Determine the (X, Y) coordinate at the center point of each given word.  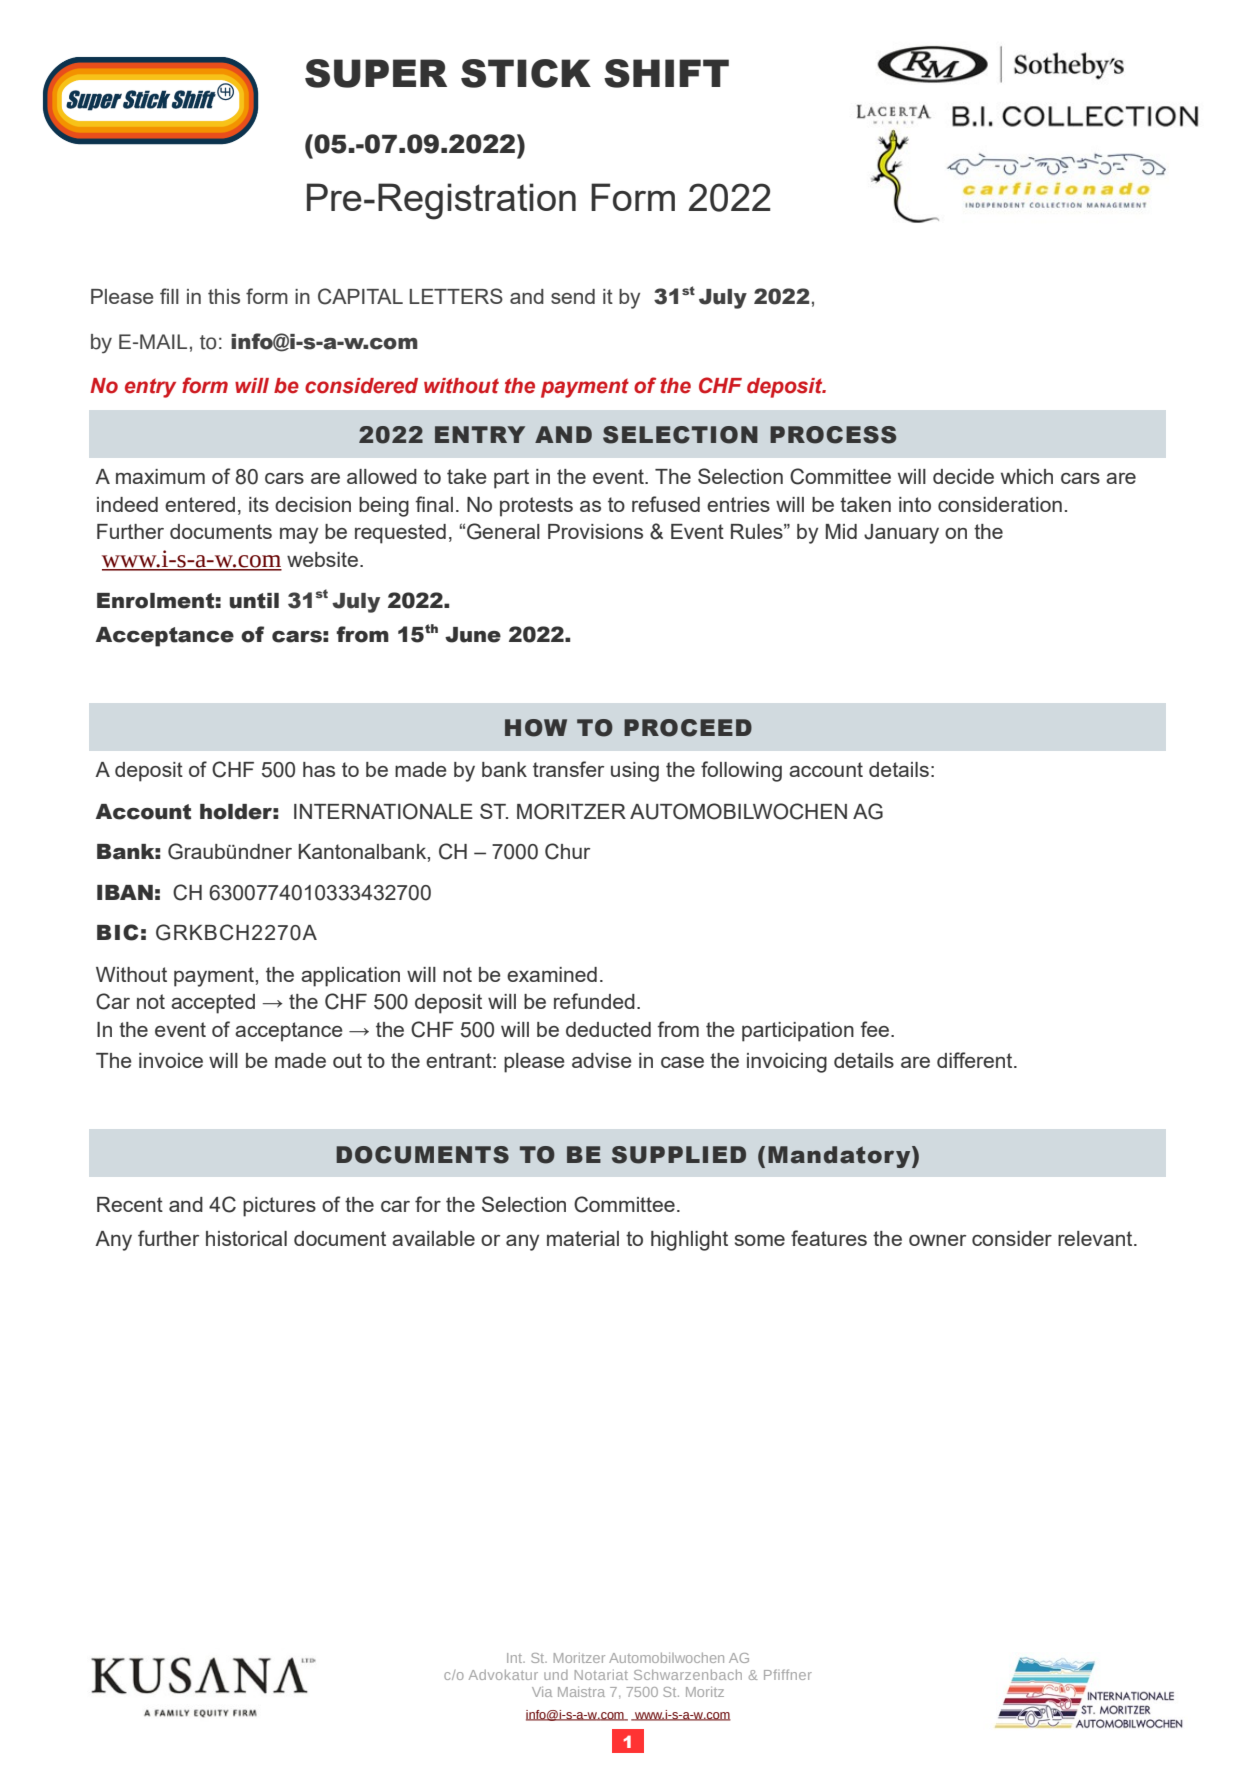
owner (937, 1240)
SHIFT (666, 73)
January (901, 534)
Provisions (595, 531)
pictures (279, 1207)
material (583, 1238)
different (976, 1060)
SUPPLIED (679, 1155)
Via (542, 1691)
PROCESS (833, 435)
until (254, 601)
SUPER (376, 73)
